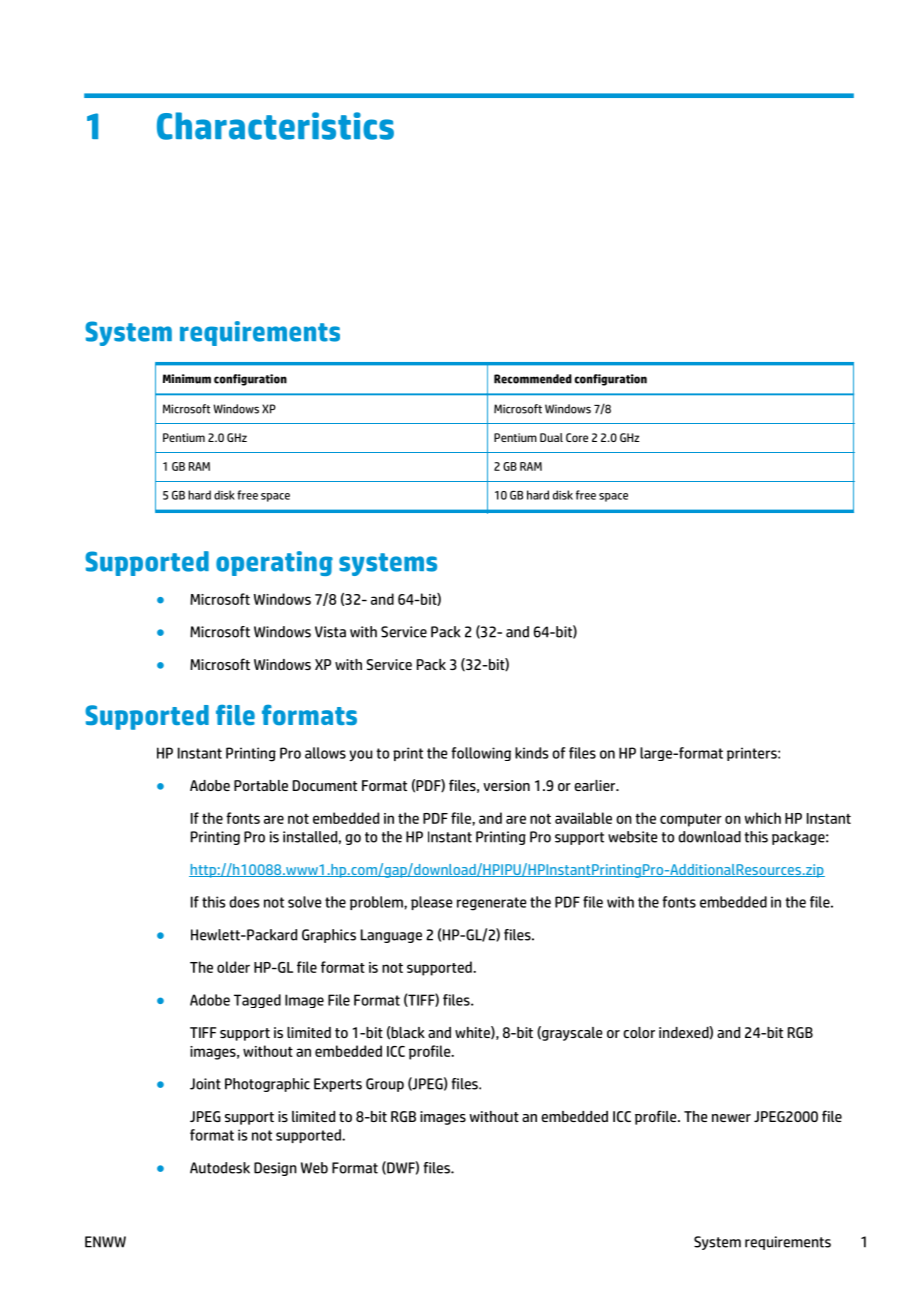 The width and height of the screenshot is (924, 1308). I want to click on Recommended, so click(533, 379).
